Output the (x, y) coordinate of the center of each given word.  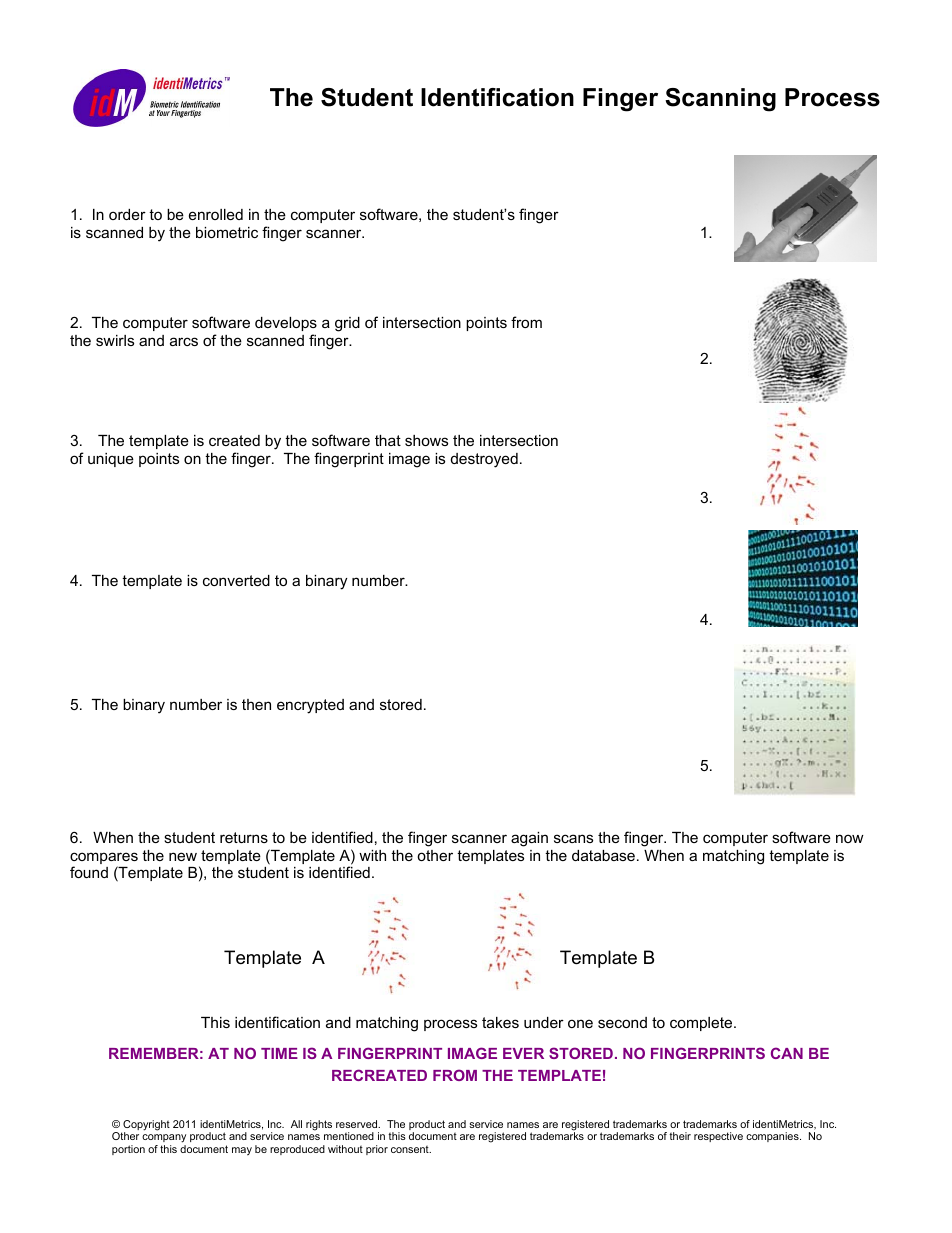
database (603, 855)
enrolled (216, 214)
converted (236, 580)
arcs (184, 341)
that (388, 440)
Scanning (720, 100)
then (256, 704)
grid (347, 324)
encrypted (310, 706)
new (183, 856)
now (850, 838)
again (529, 839)
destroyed (484, 460)
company (164, 1138)
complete (702, 1024)
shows (426, 440)
